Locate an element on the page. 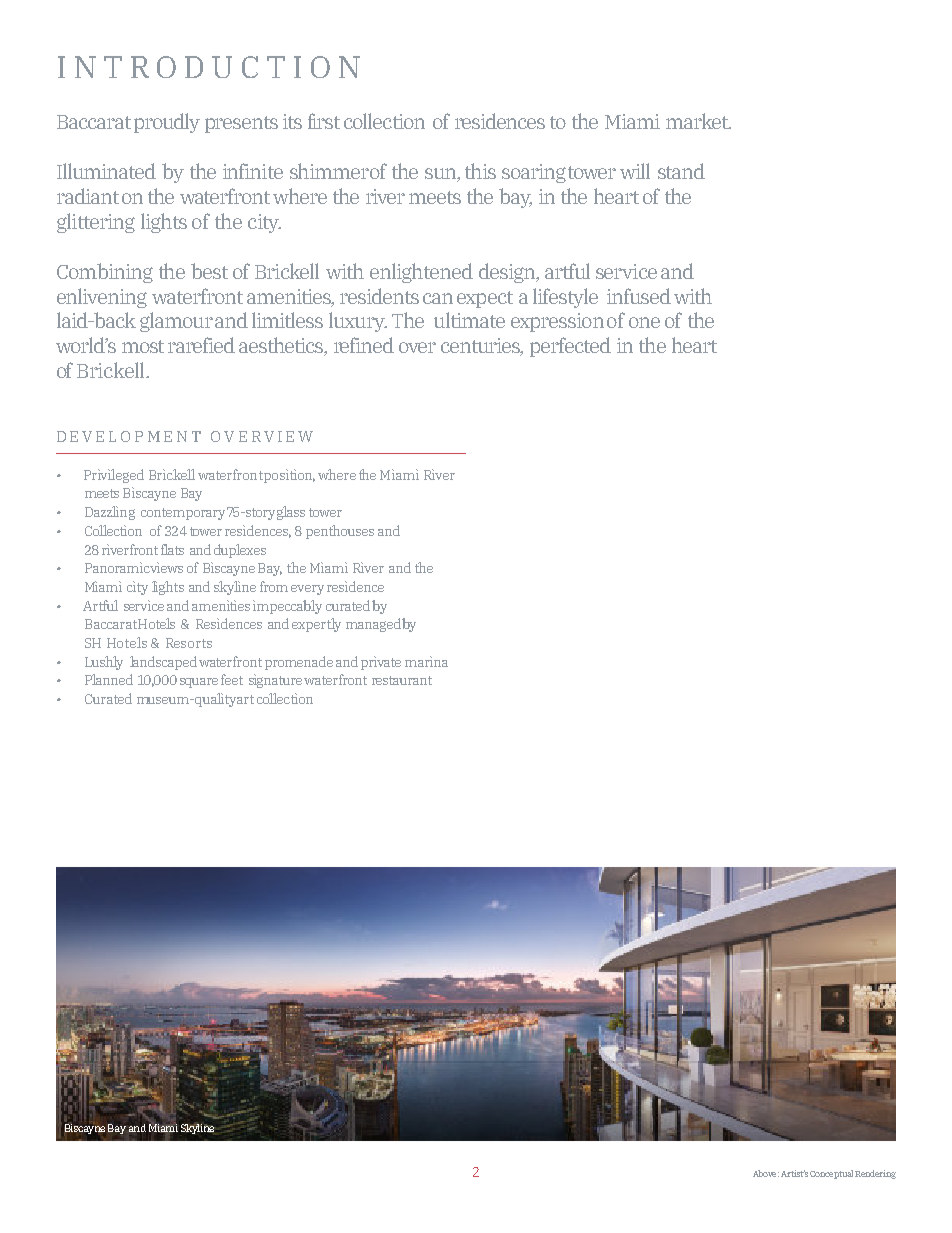 The width and height of the document is (952, 1233). Rendering is located at coordinates (875, 1174).
